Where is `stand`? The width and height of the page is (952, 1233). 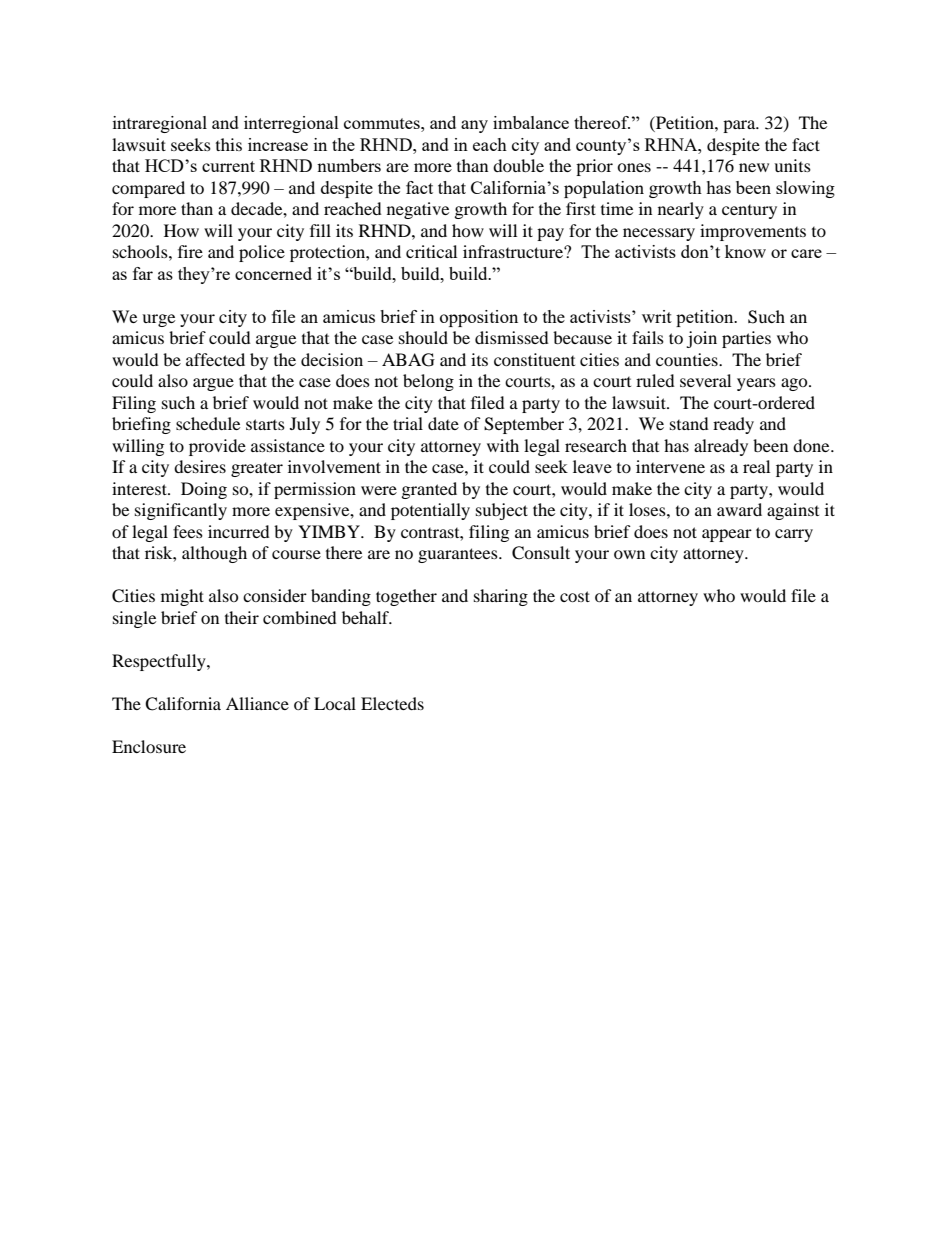
stand is located at coordinates (689, 423).
